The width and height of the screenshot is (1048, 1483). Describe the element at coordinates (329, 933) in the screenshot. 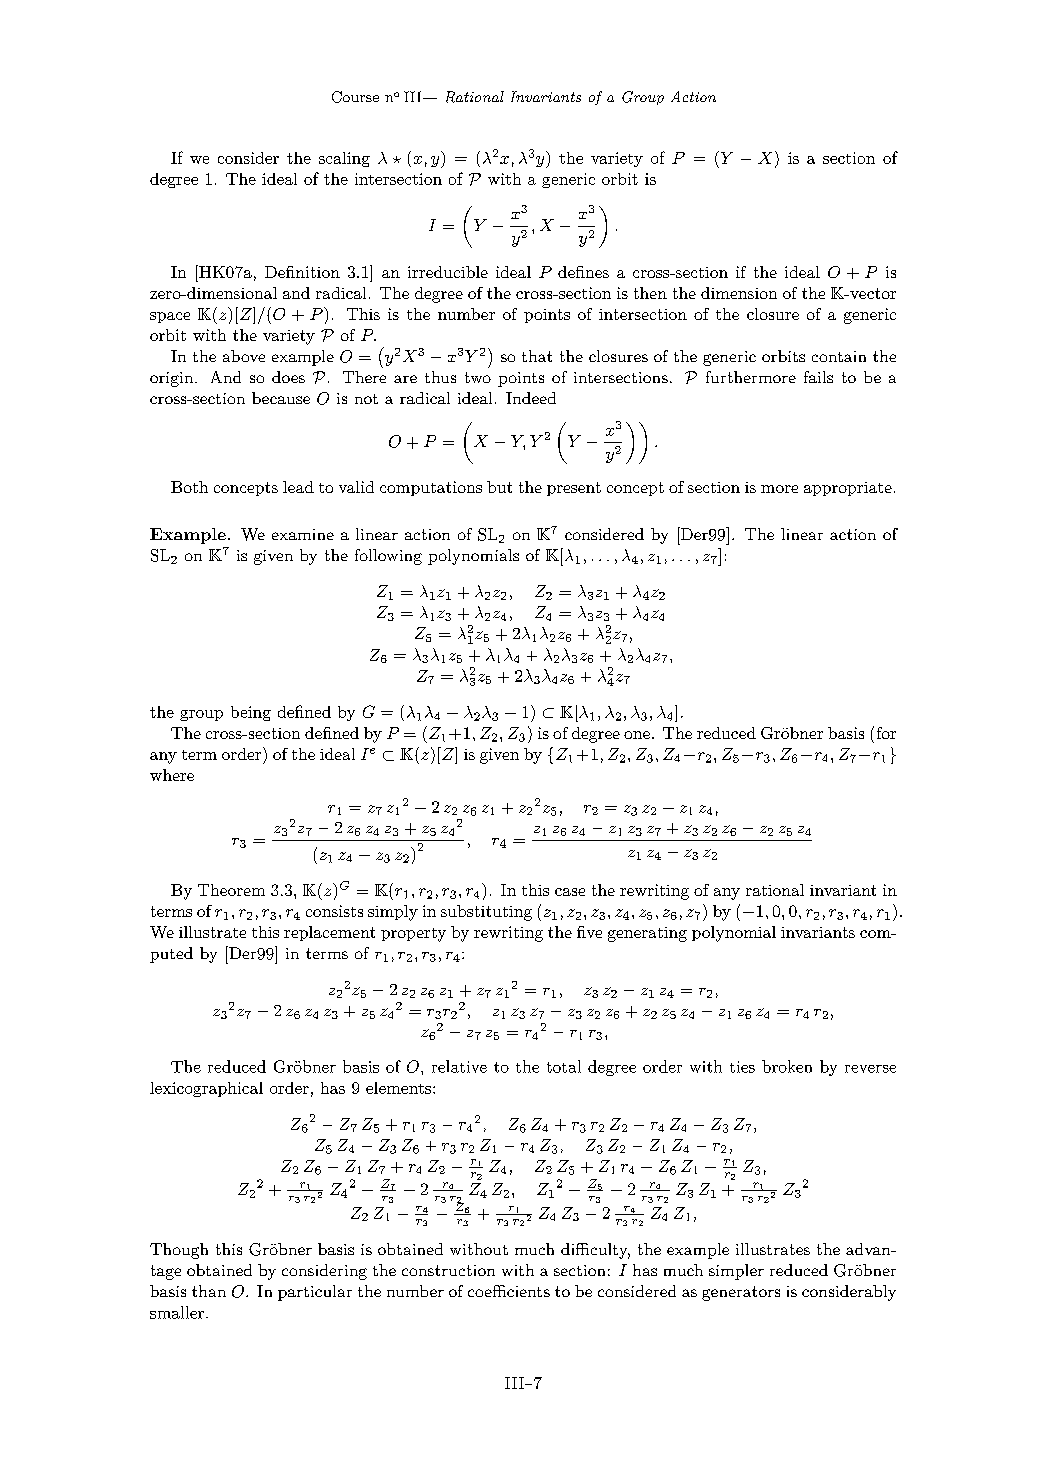

I see `replacement` at that location.
